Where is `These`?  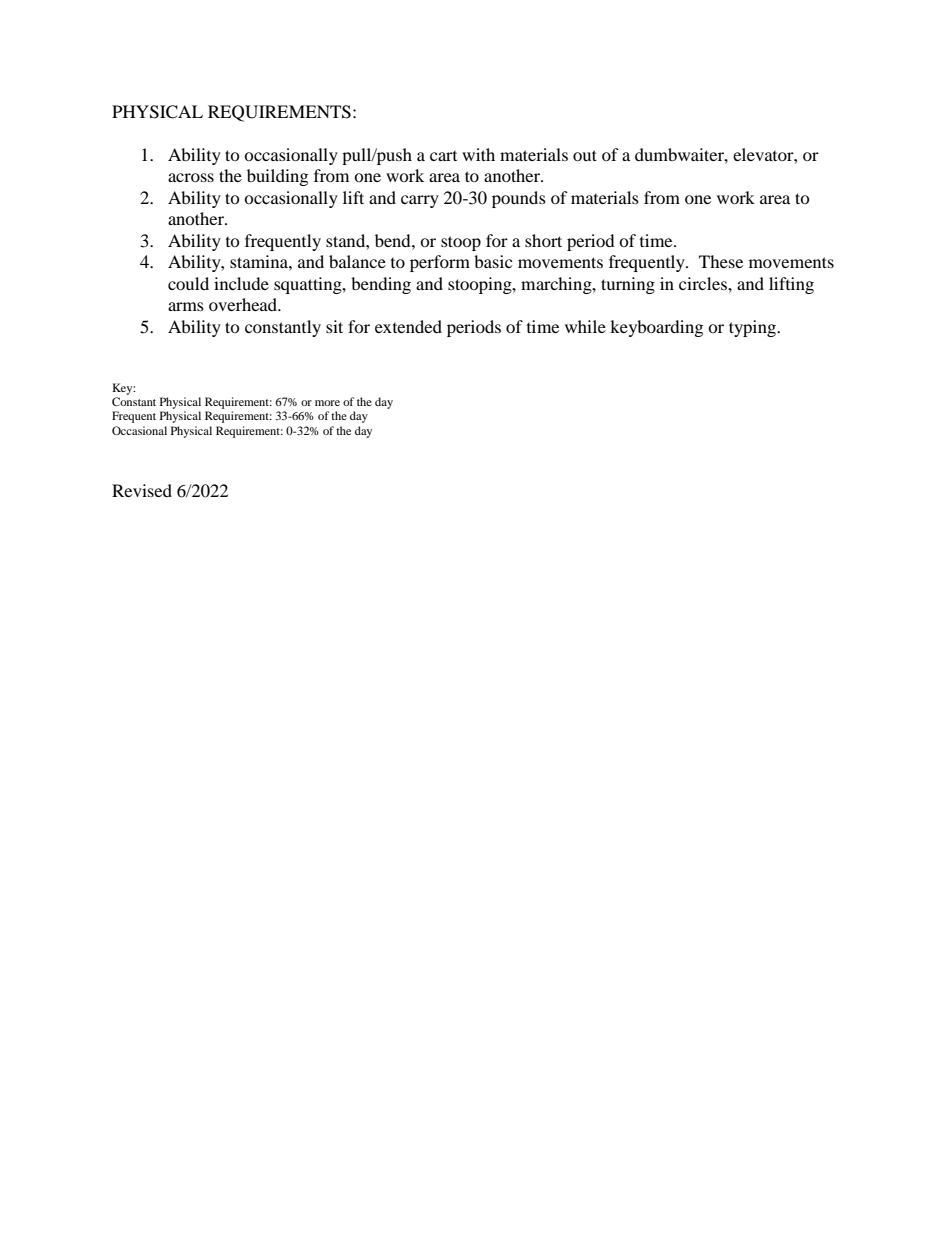
These is located at coordinates (721, 261).
